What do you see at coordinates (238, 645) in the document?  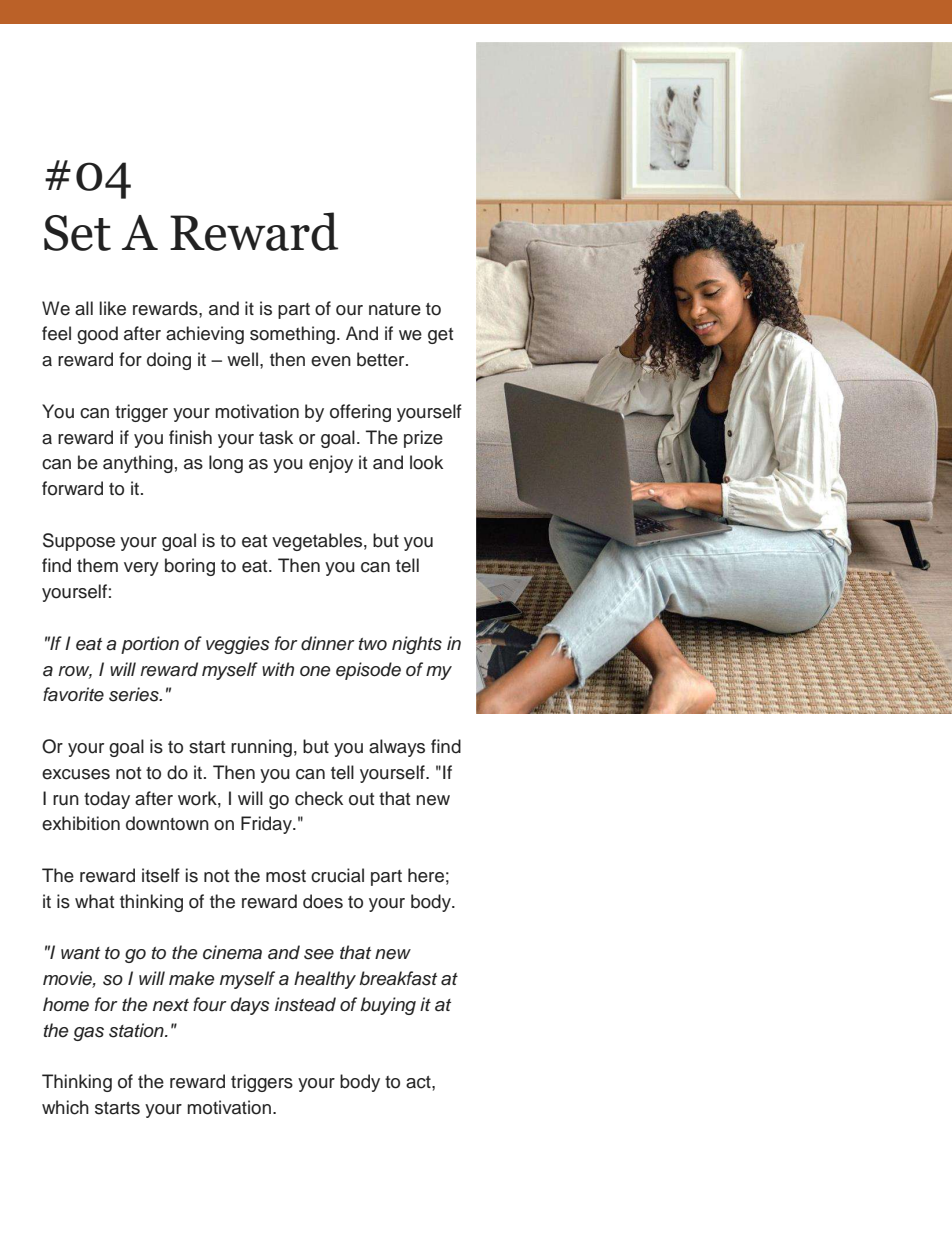 I see `veggies` at bounding box center [238, 645].
